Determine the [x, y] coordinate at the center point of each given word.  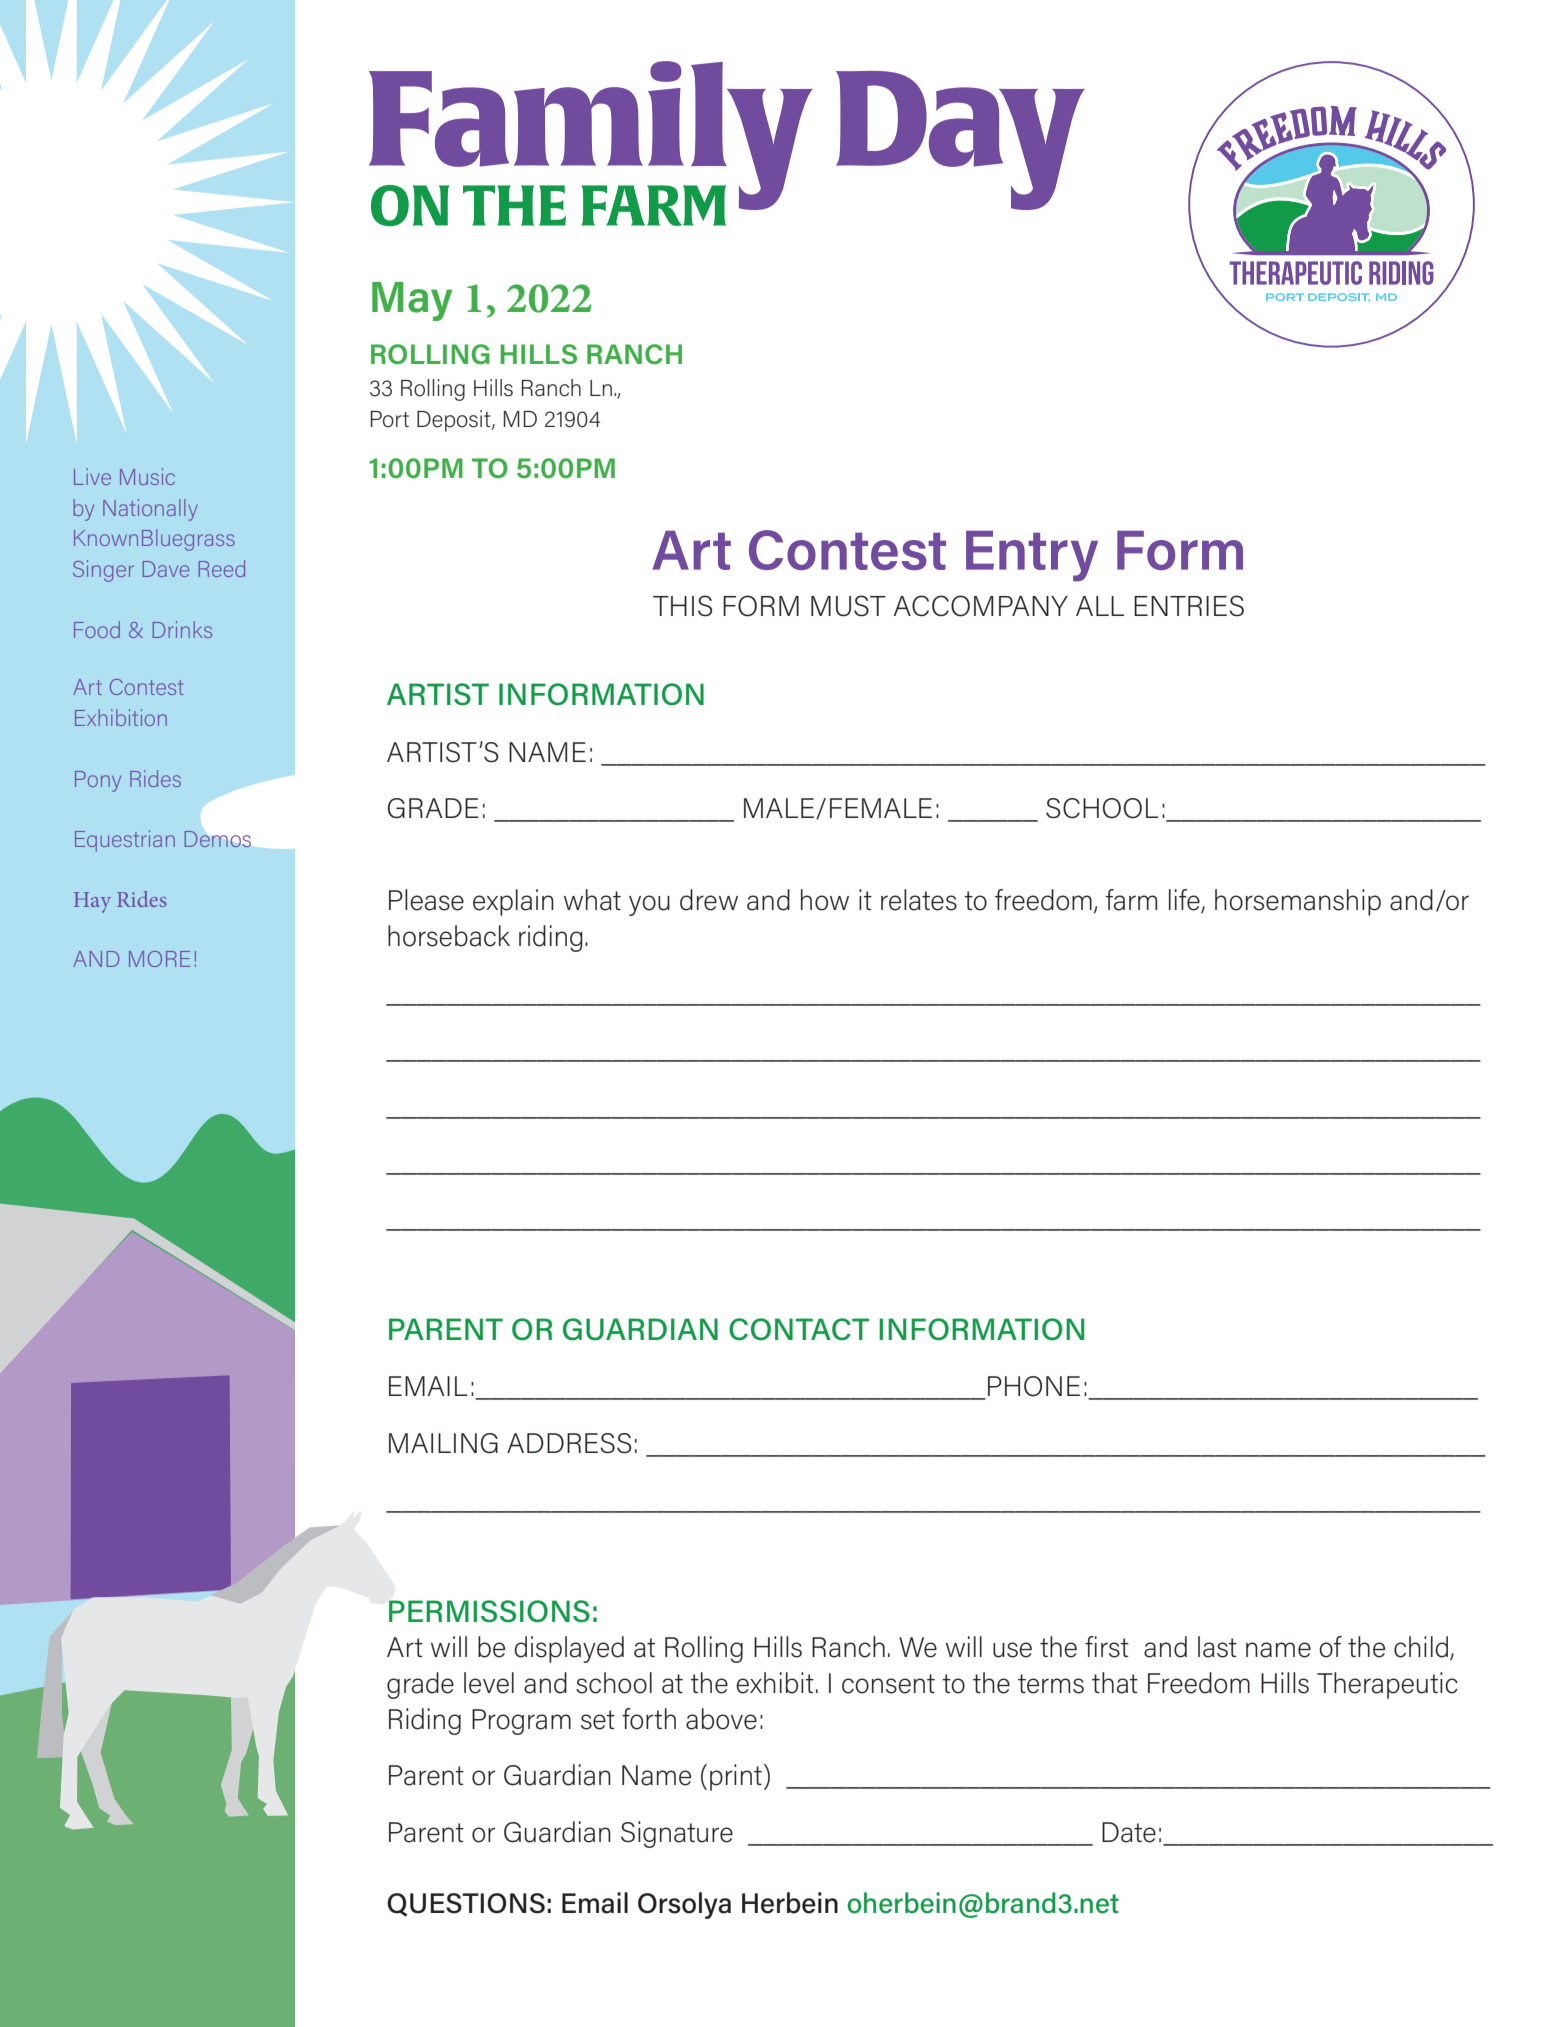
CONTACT [799, 1329]
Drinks [182, 629]
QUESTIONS [466, 1905]
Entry [1032, 556]
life [1185, 901]
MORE [159, 959]
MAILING [443, 1443]
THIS [682, 606]
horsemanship [1298, 902]
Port [390, 419]
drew [709, 900]
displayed [569, 1649]
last [1217, 1647]
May [412, 301]
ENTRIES [1189, 606]
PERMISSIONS [489, 1611]
